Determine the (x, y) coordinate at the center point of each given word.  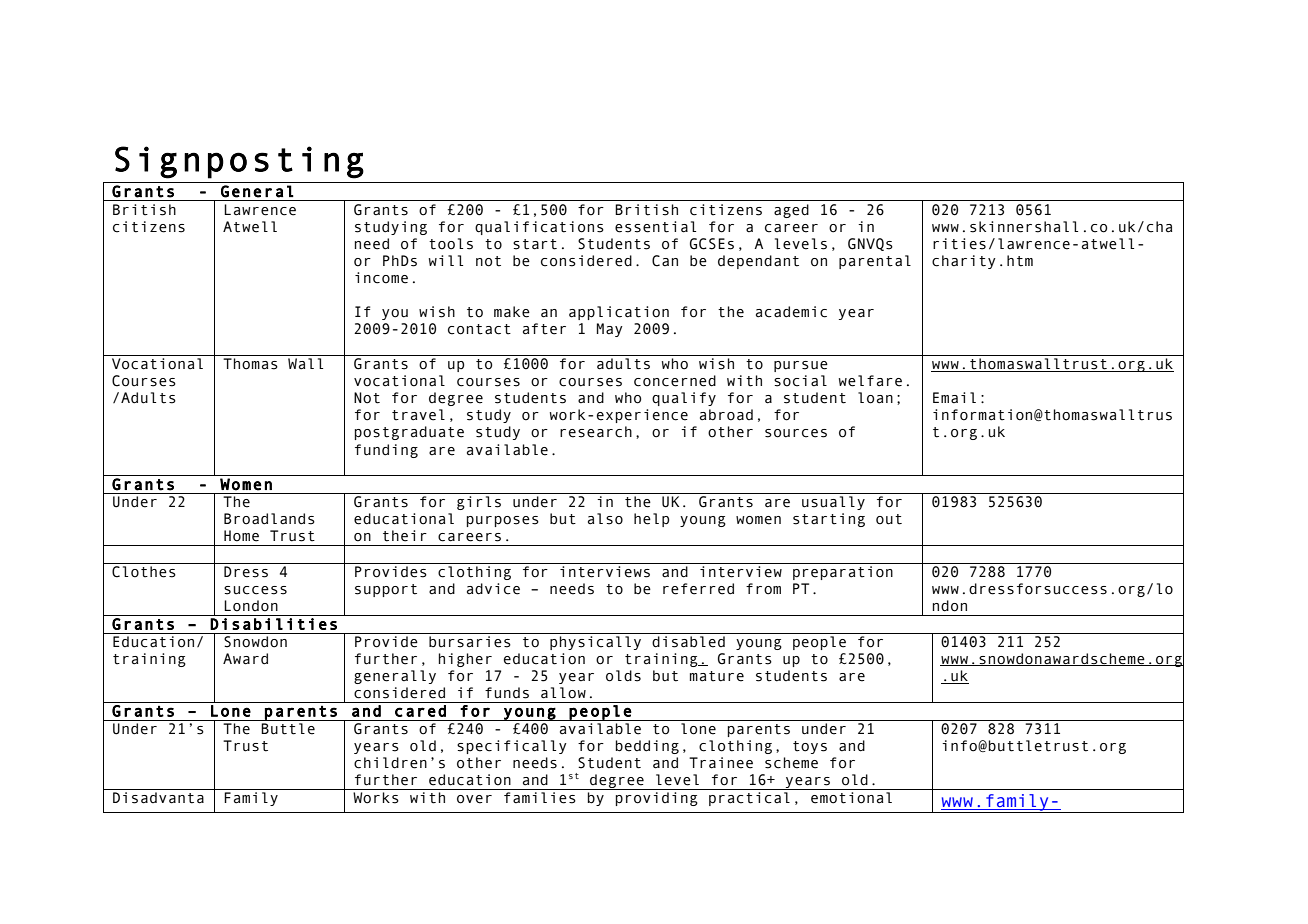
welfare (870, 381)
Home (241, 536)
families (540, 798)
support (386, 590)
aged (791, 211)
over (474, 799)
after (544, 329)
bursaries (470, 642)
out (889, 519)
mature (717, 676)
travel (418, 415)
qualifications (539, 228)
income (381, 278)
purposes (503, 521)
